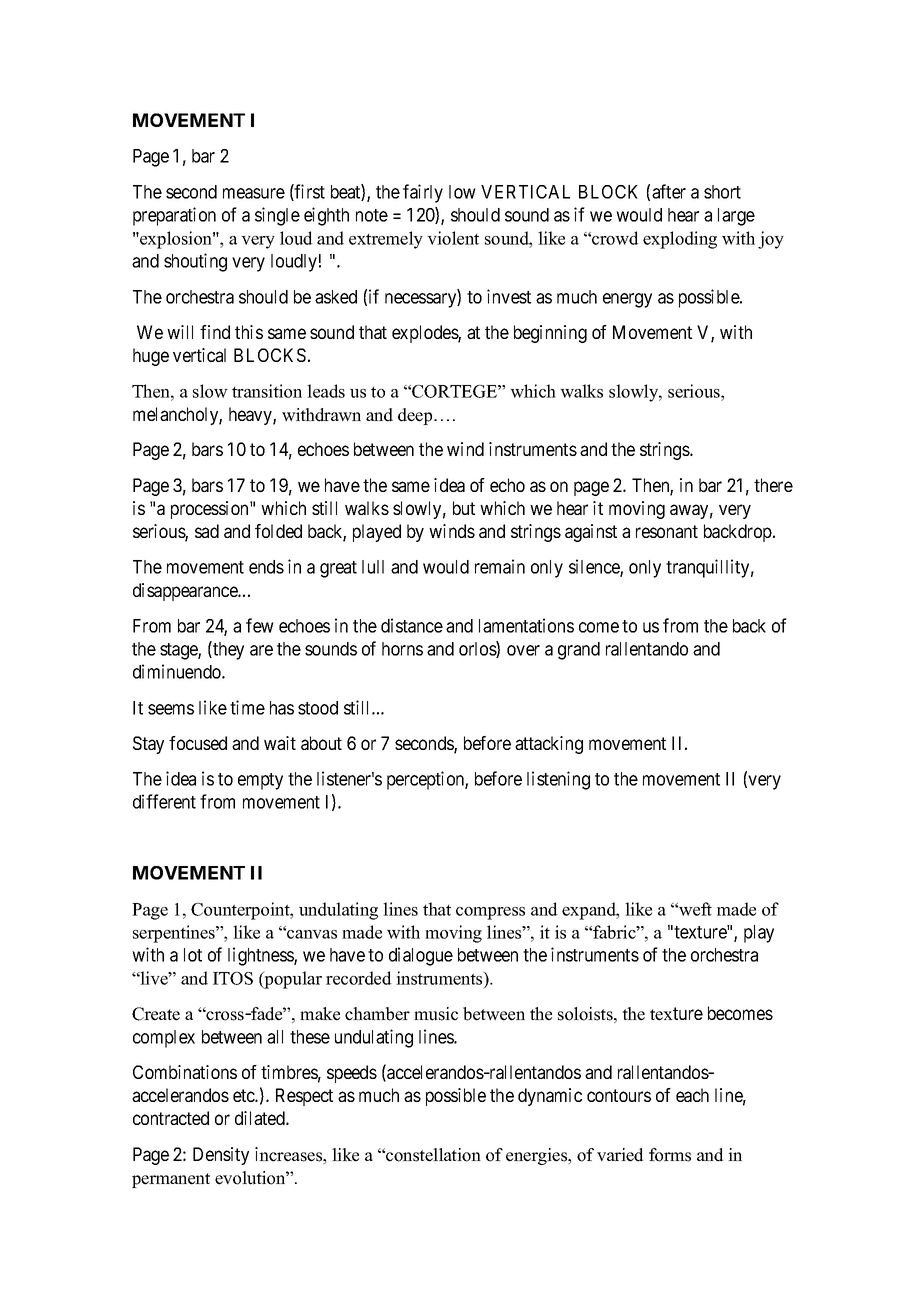  What do you see at coordinates (490, 913) in the page?
I see `compress` at bounding box center [490, 913].
